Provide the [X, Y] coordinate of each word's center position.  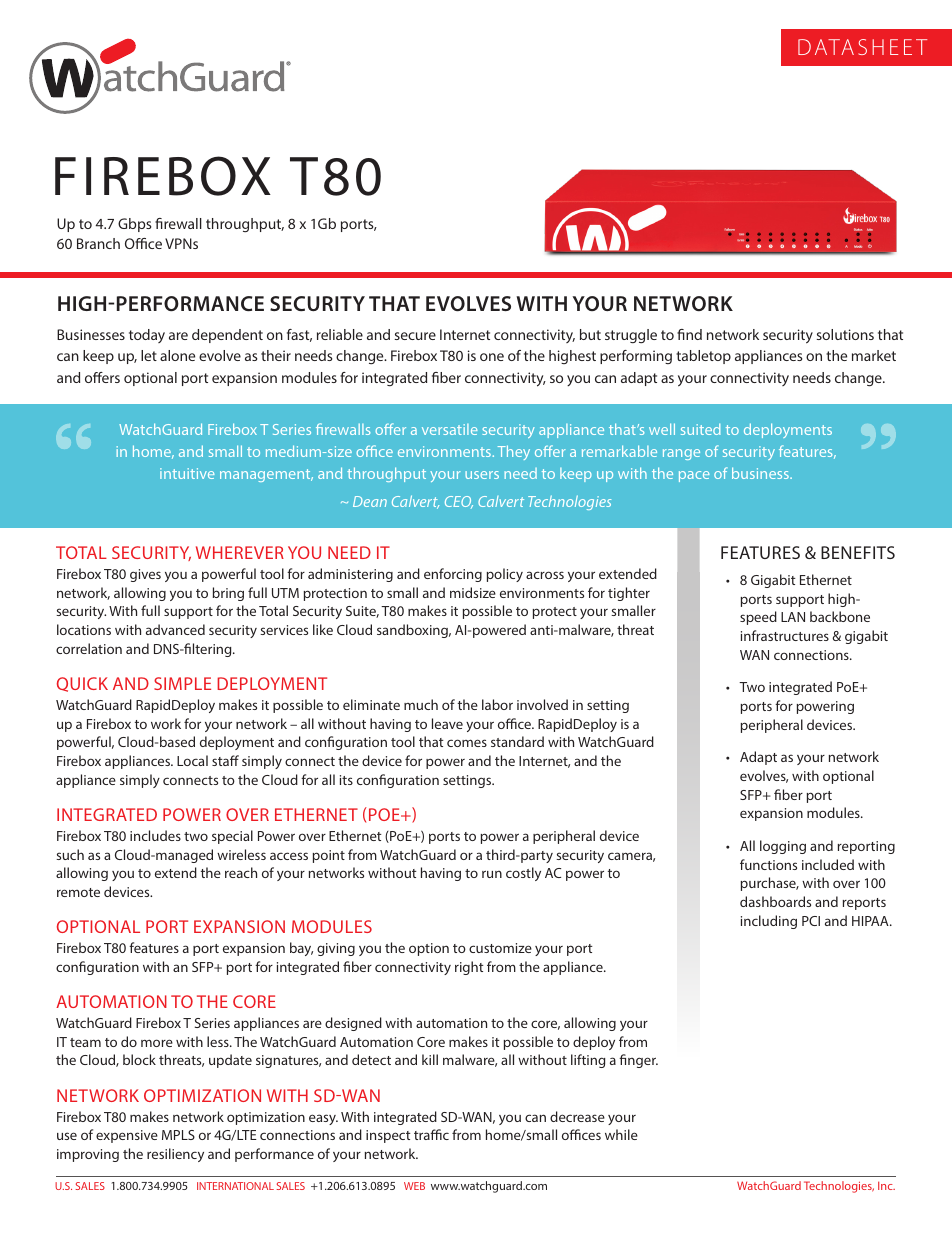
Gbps [135, 225]
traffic [431, 1134]
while [621, 1134]
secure [415, 336]
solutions [845, 334]
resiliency [175, 1155]
